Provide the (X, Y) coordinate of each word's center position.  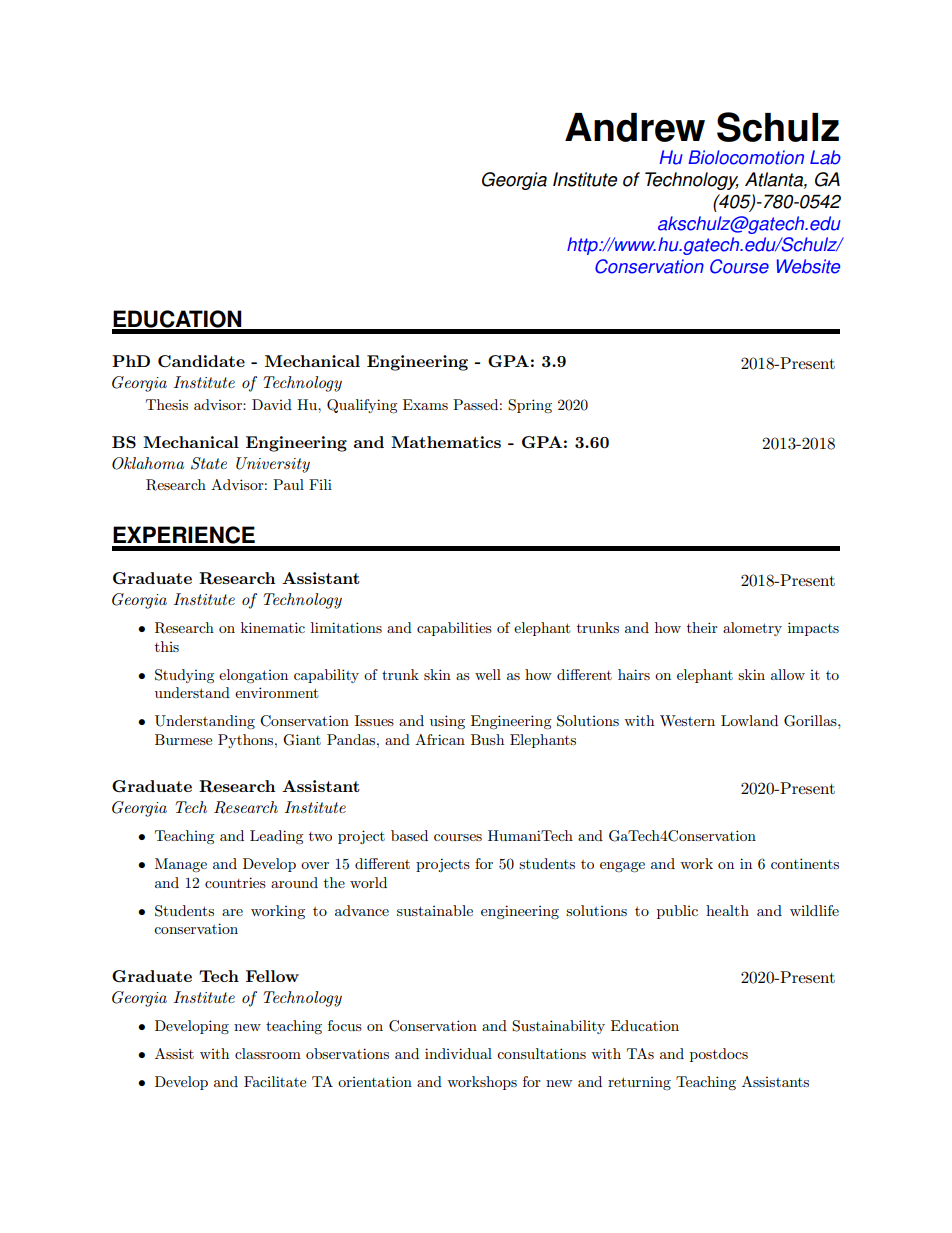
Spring (530, 406)
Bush (487, 739)
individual (458, 1053)
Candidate (201, 361)
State (209, 463)
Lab (825, 157)
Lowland (749, 720)
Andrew (635, 127)
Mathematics (446, 442)
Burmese (183, 739)
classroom (268, 1053)
